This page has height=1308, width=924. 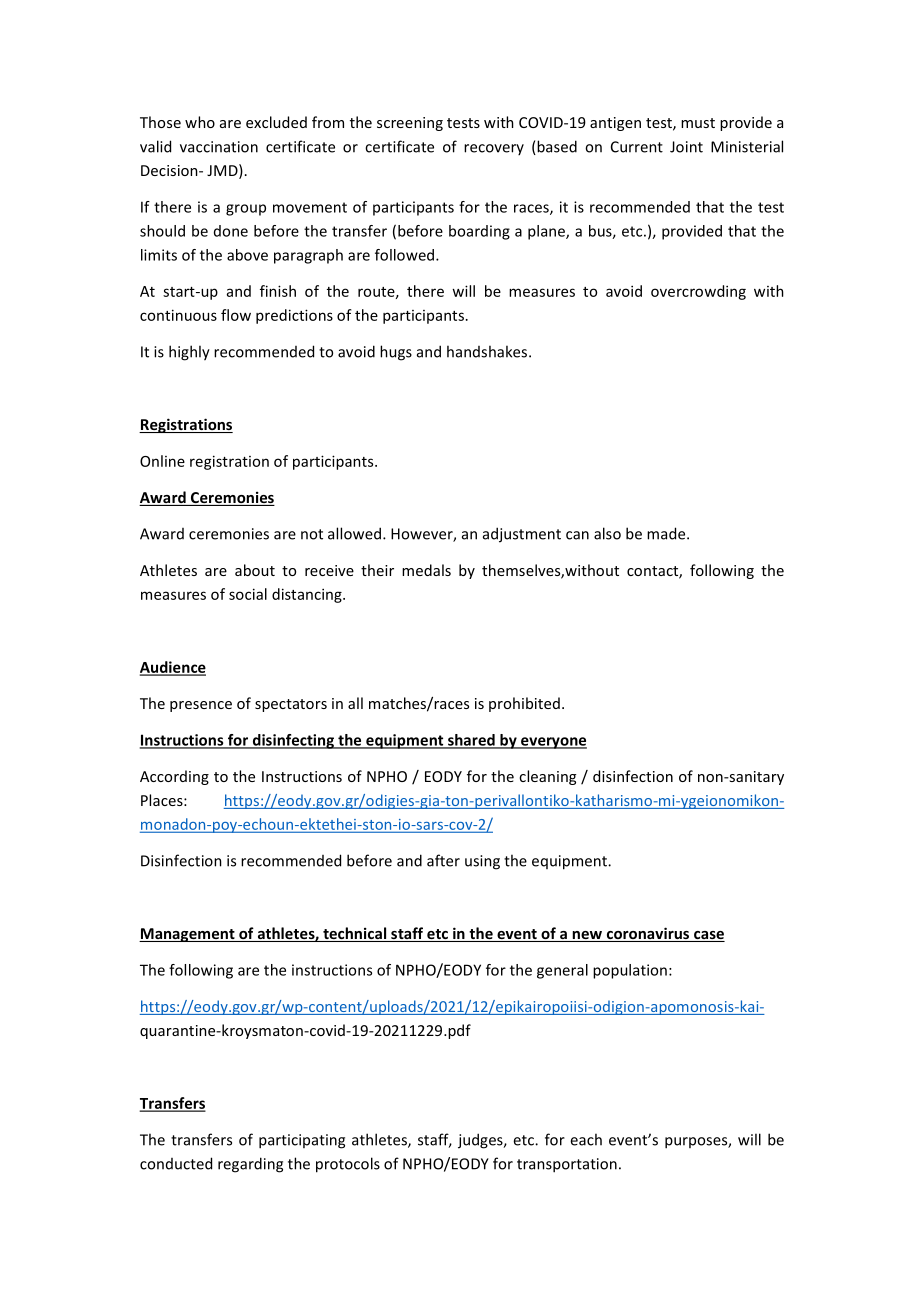 I want to click on made, so click(x=667, y=533).
